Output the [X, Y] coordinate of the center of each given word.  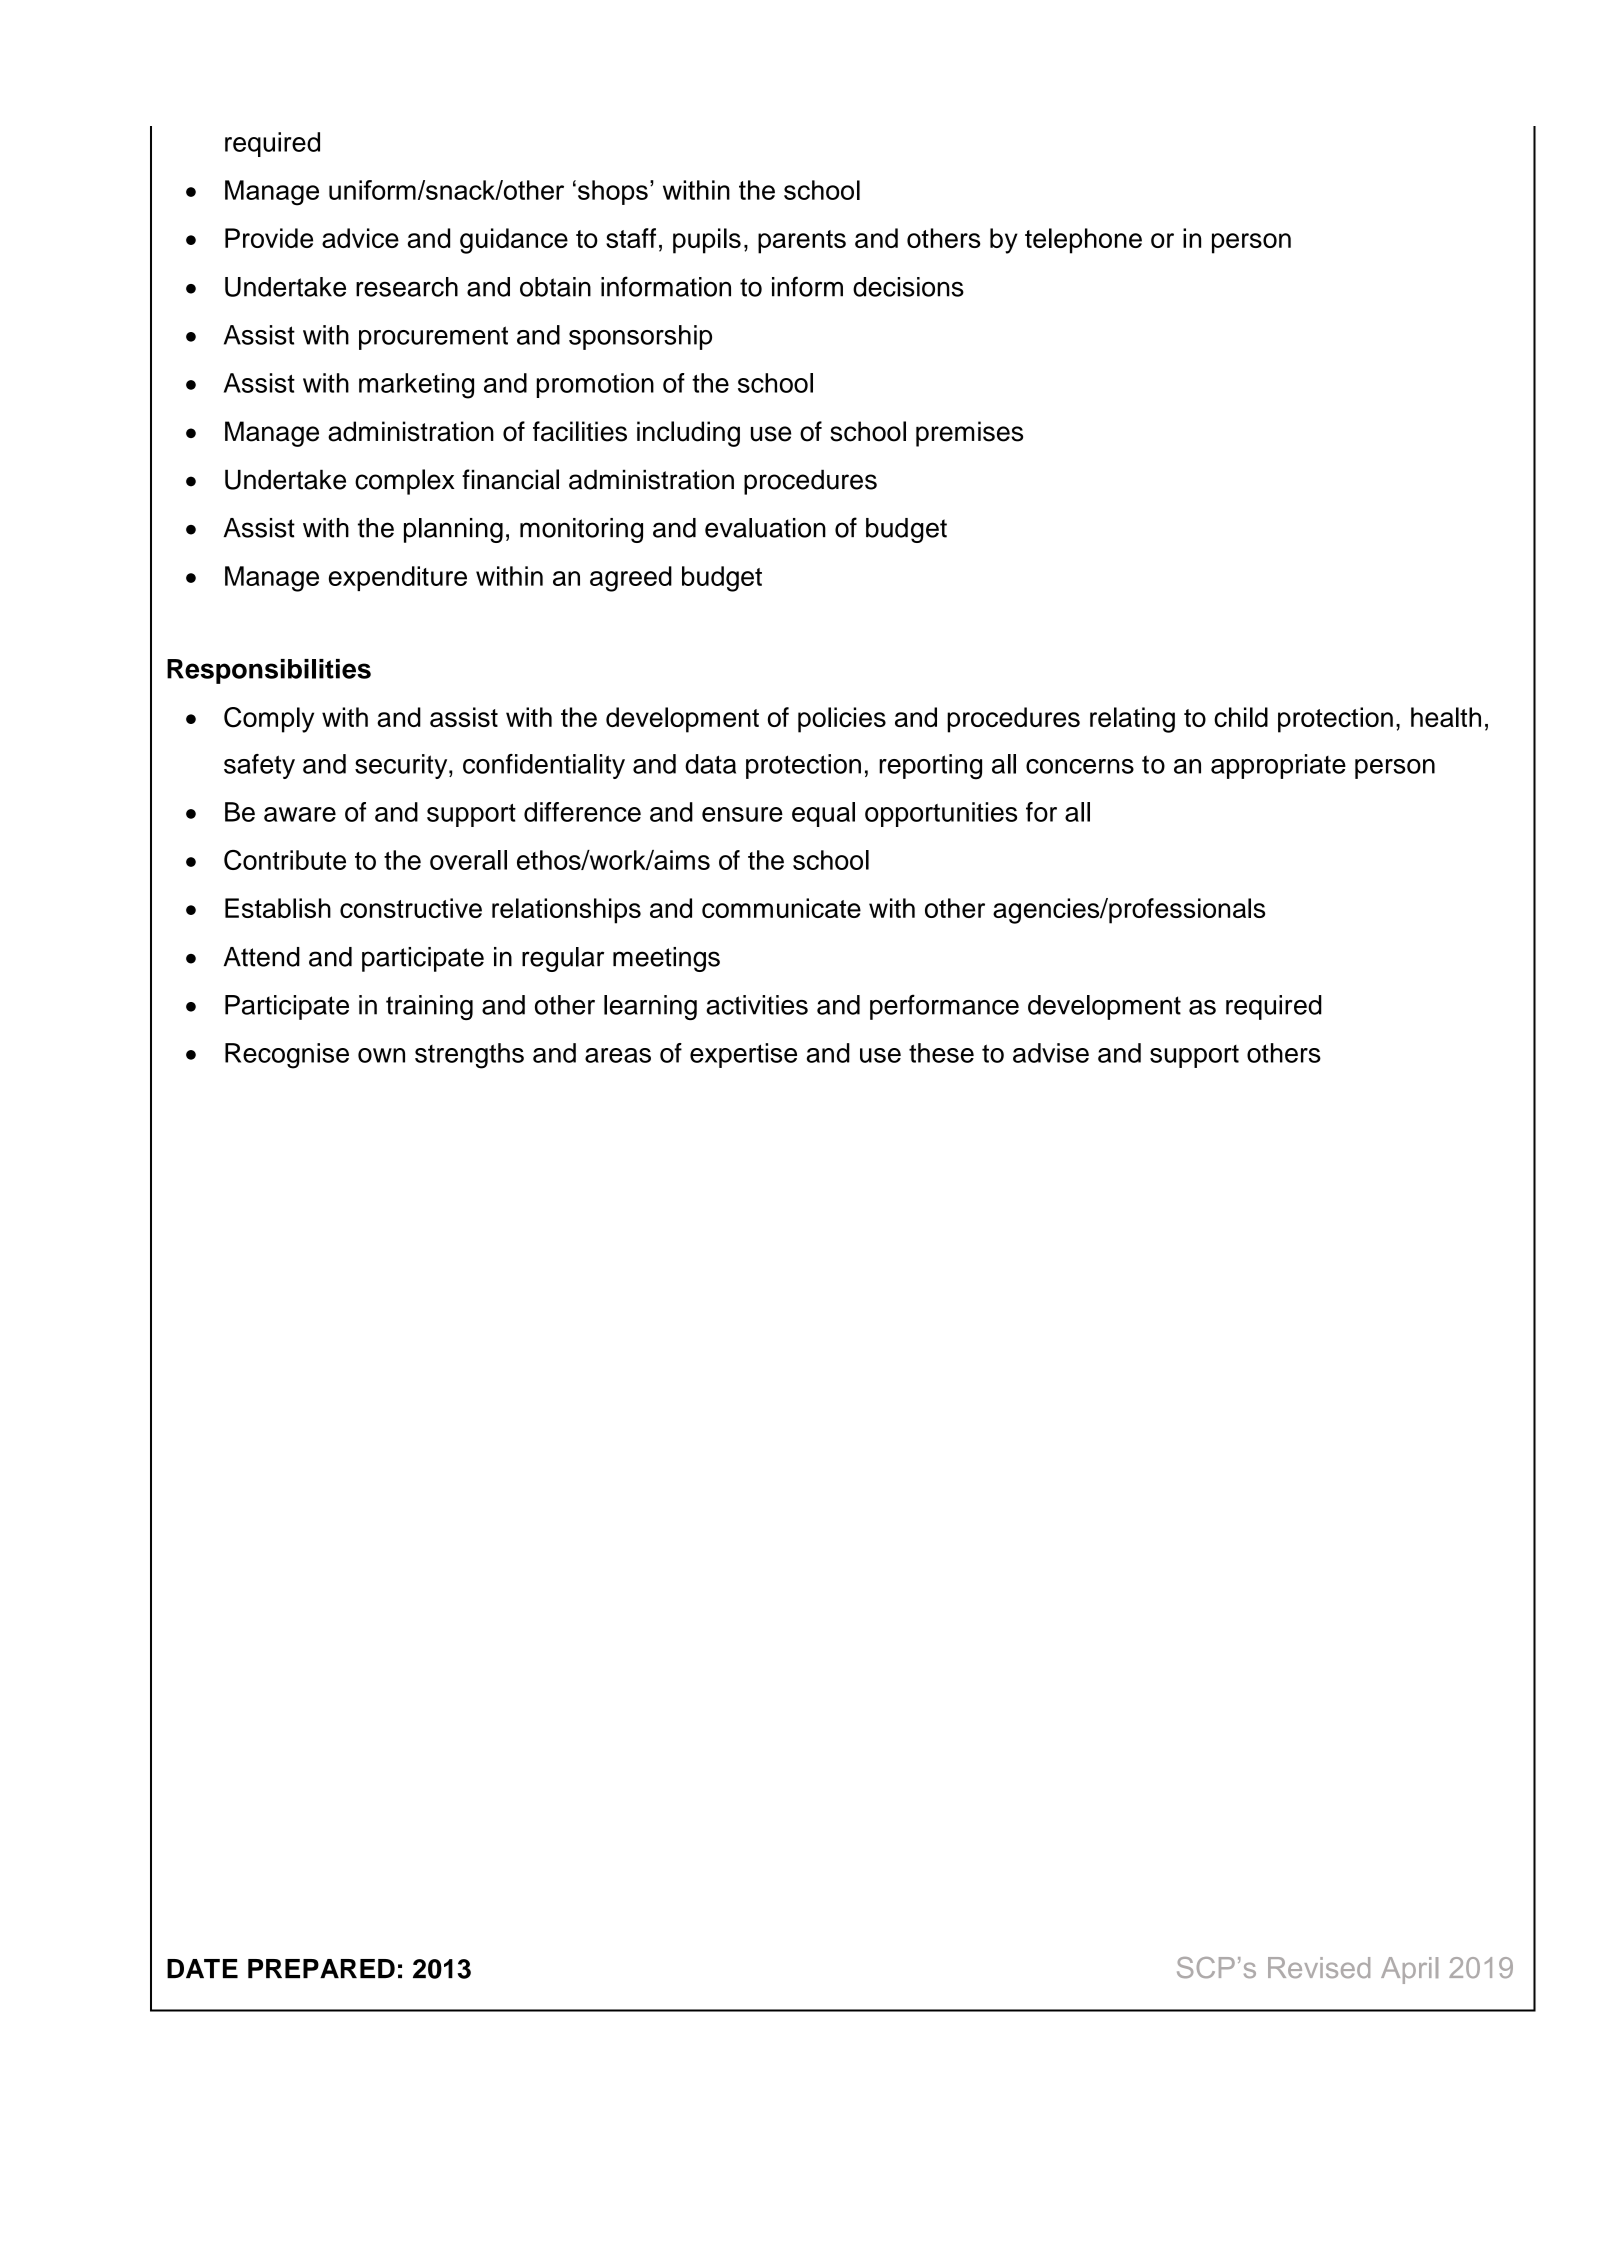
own [381, 1055]
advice [360, 238]
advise [1051, 1053]
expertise [743, 1055]
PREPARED [321, 1968]
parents [802, 242]
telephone [1083, 241]
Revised [1319, 1967]
